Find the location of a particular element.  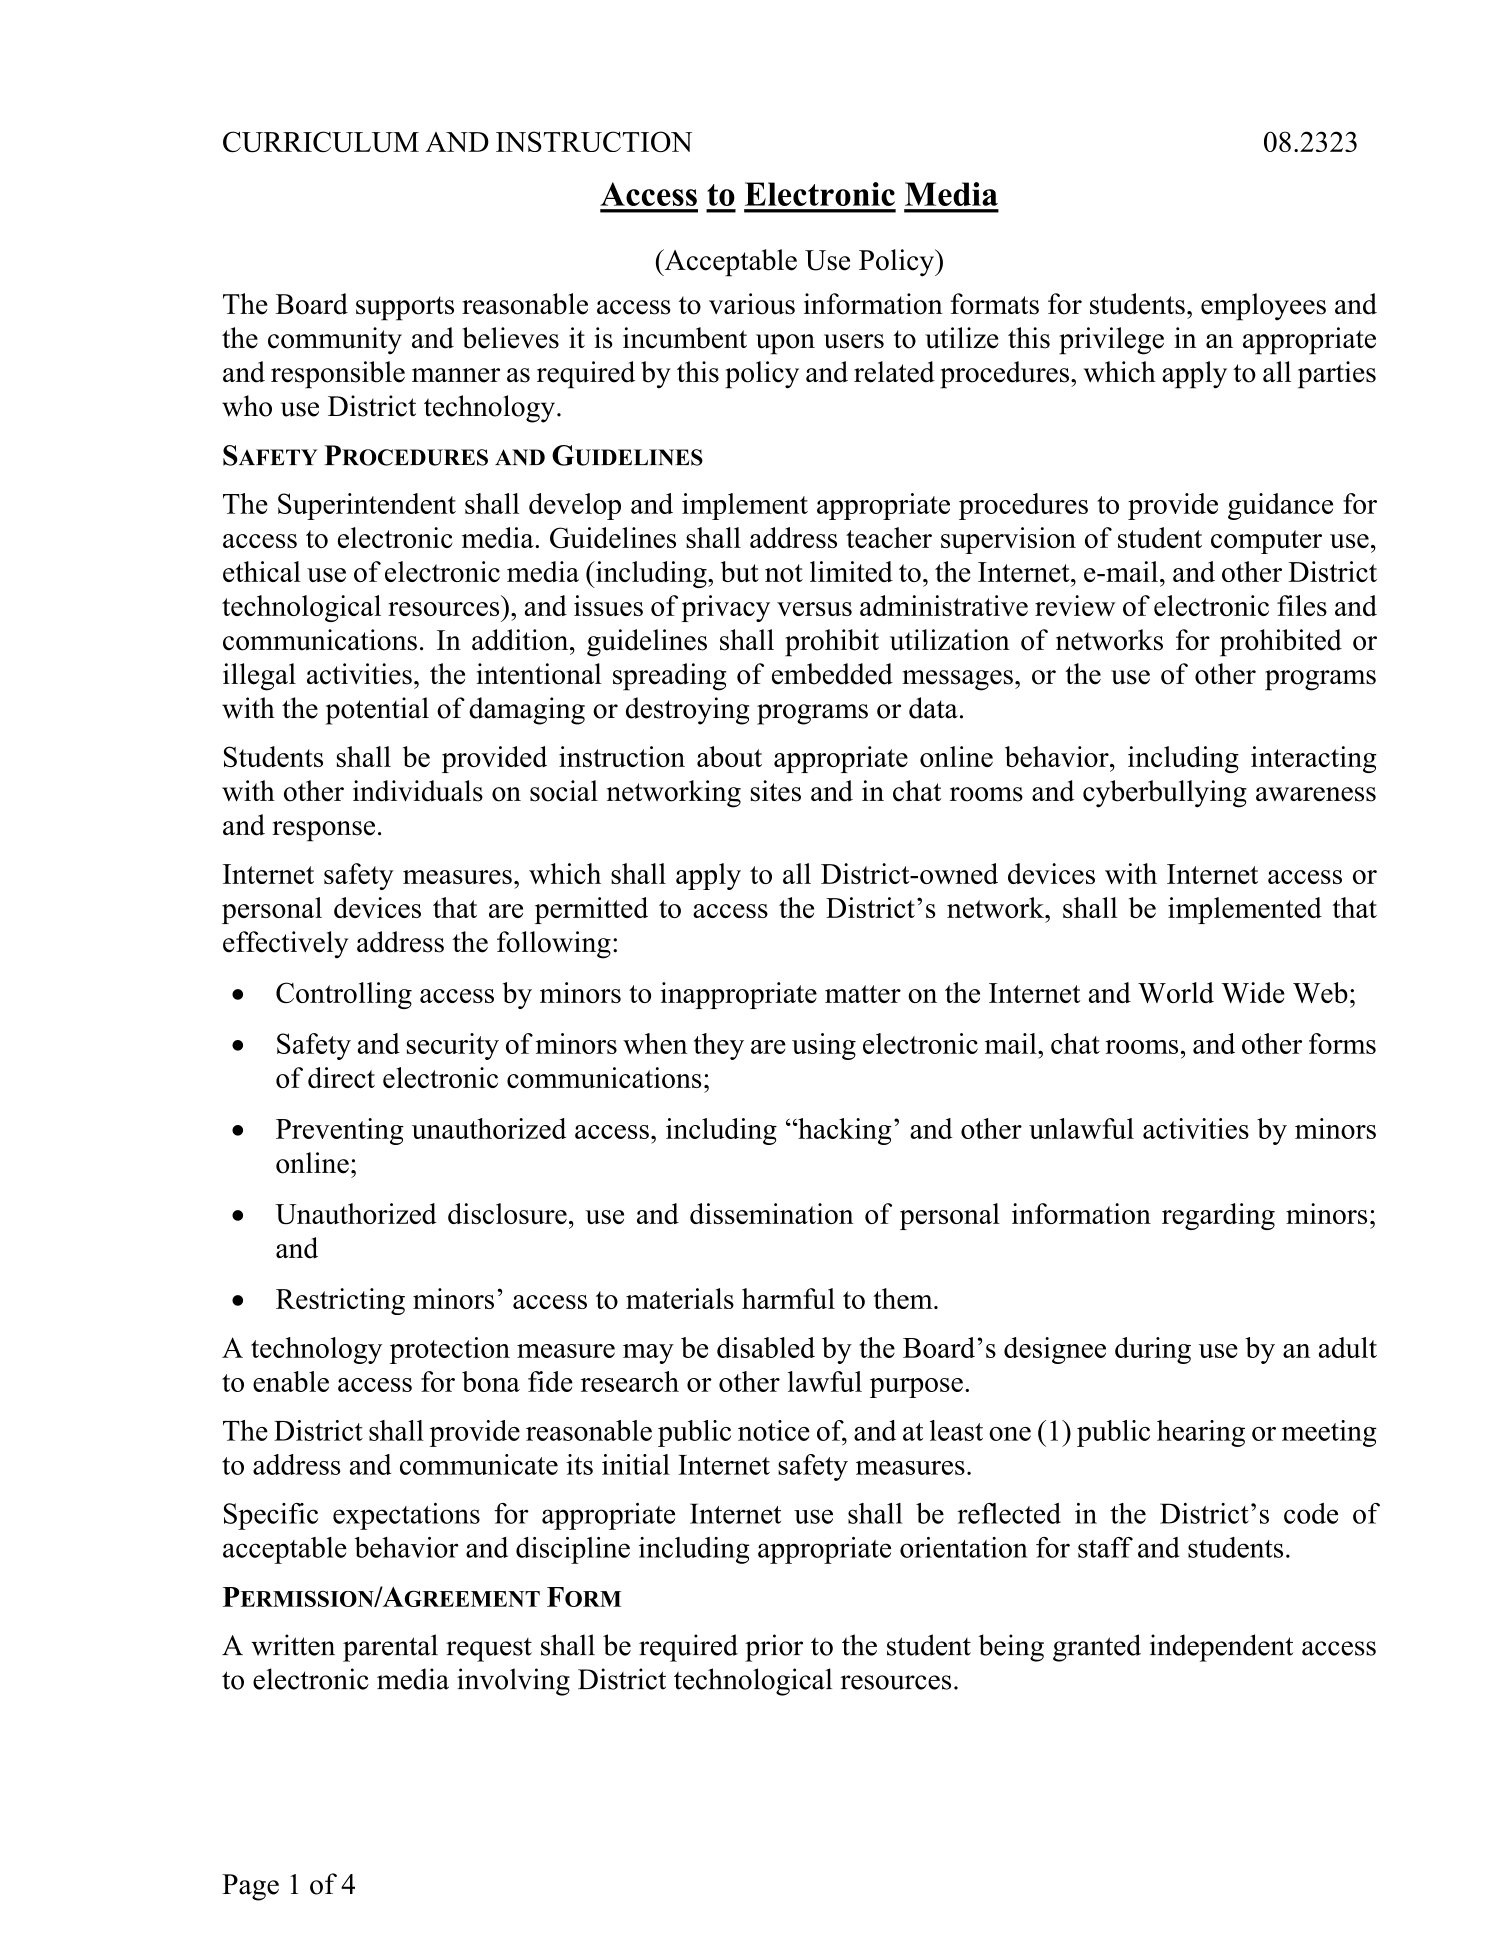

Page is located at coordinates (250, 1887).
